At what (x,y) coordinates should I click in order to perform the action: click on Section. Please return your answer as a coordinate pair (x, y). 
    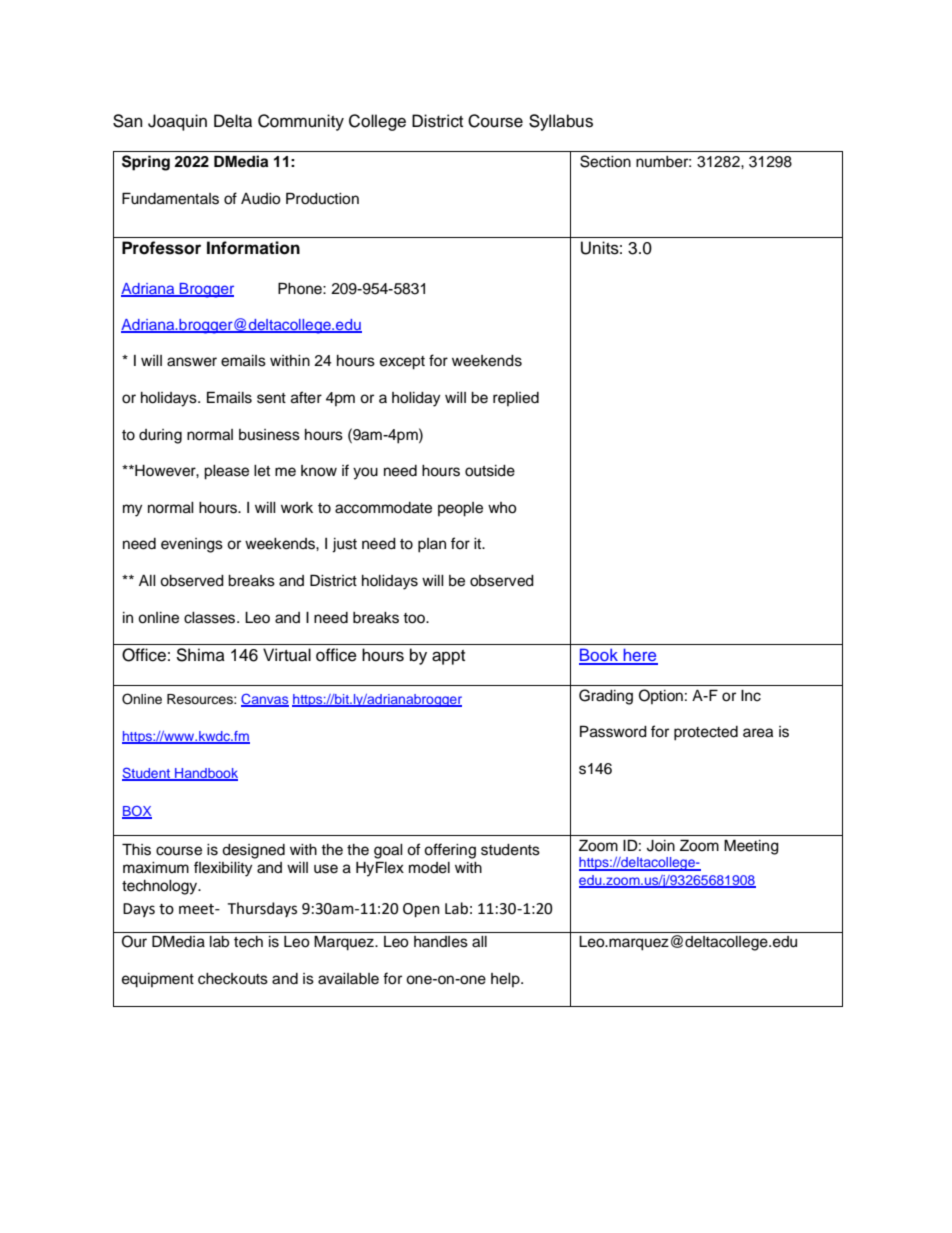
    Looking at the image, I should click on (605, 161).
